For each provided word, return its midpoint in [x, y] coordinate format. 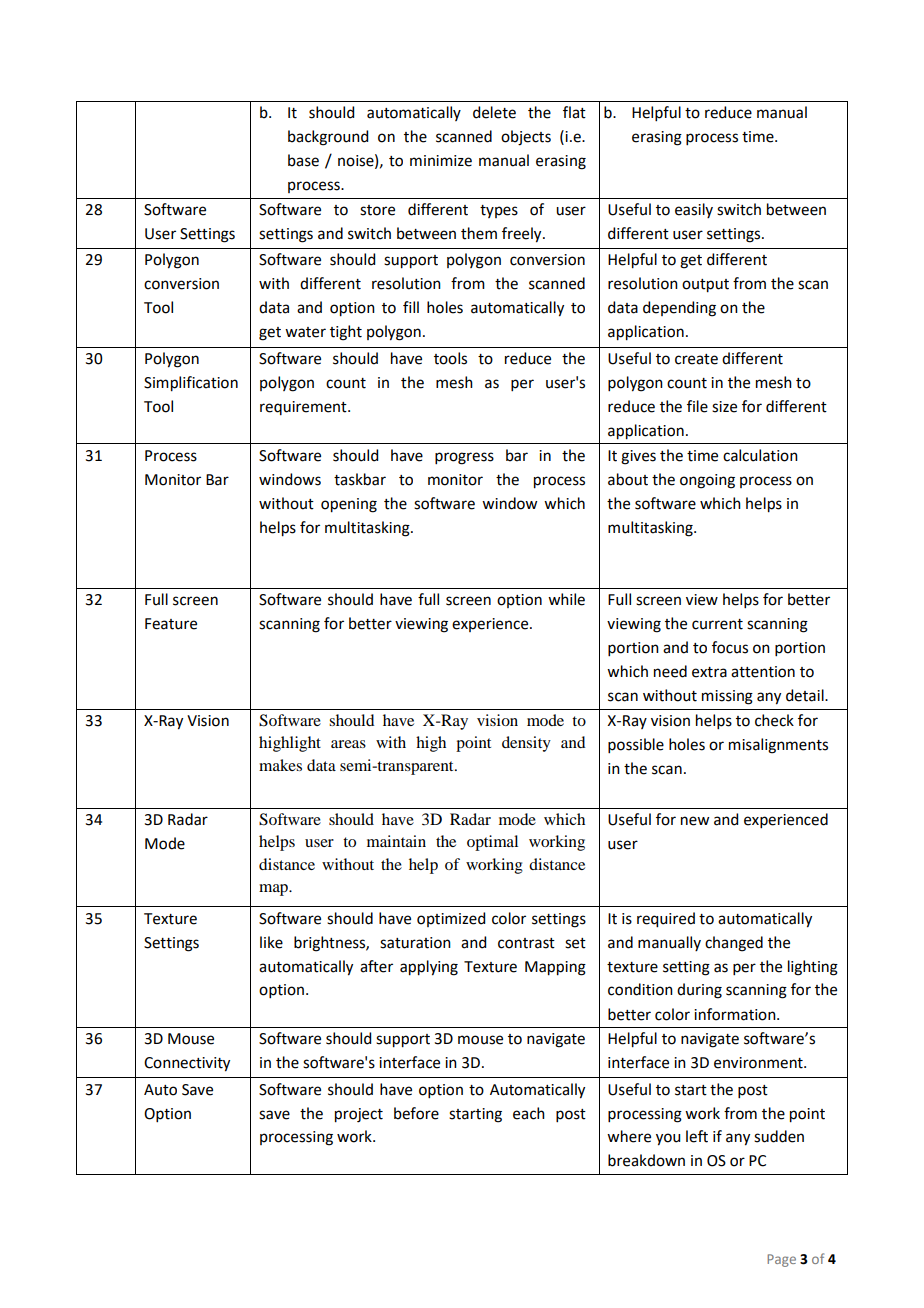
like [271, 942]
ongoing [707, 481]
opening [349, 505]
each [529, 1113]
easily [694, 210]
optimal [492, 843]
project [359, 1115]
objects [526, 138]
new [695, 821]
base [303, 160]
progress [464, 458]
